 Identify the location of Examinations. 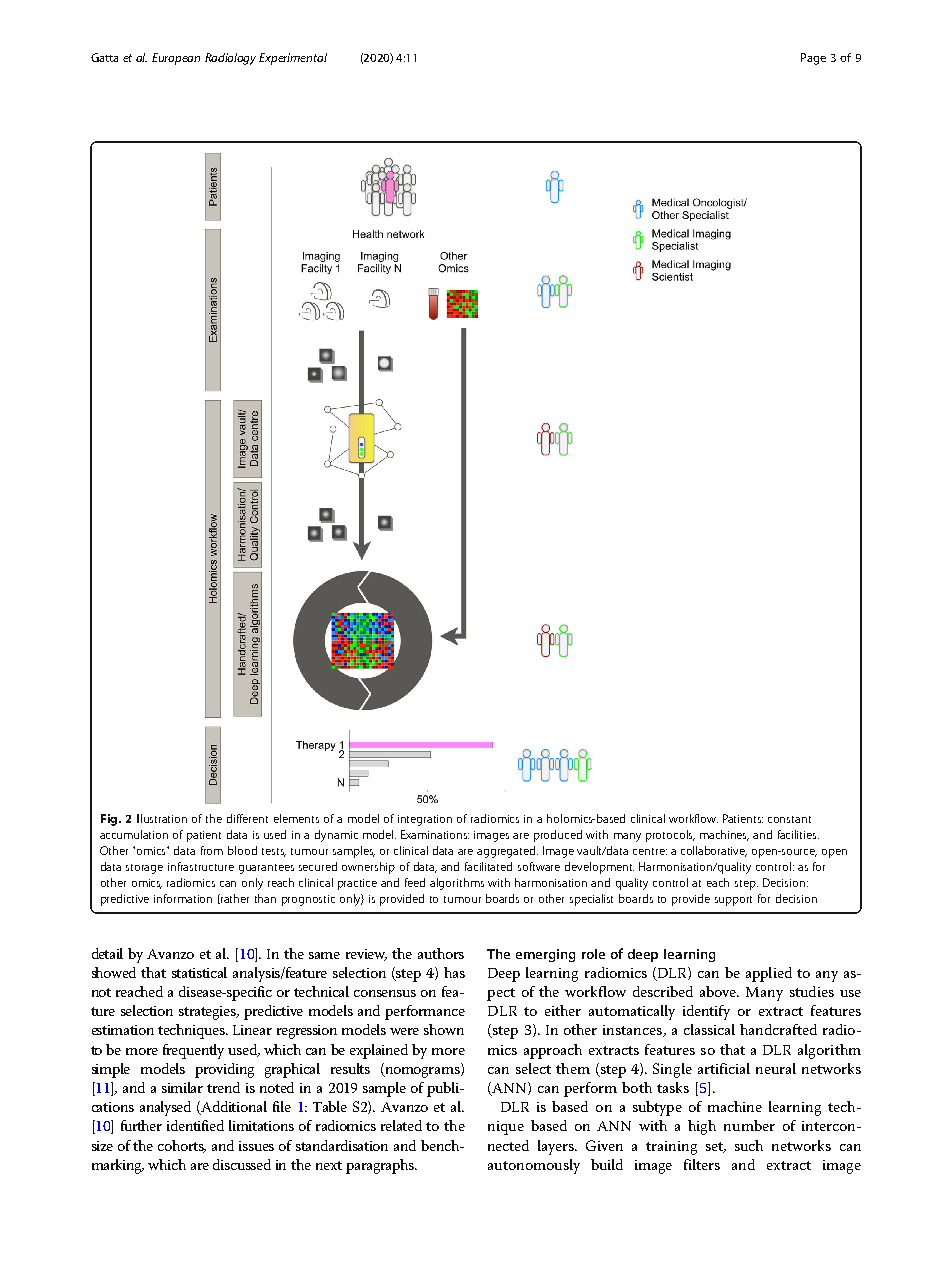
(435, 834).
